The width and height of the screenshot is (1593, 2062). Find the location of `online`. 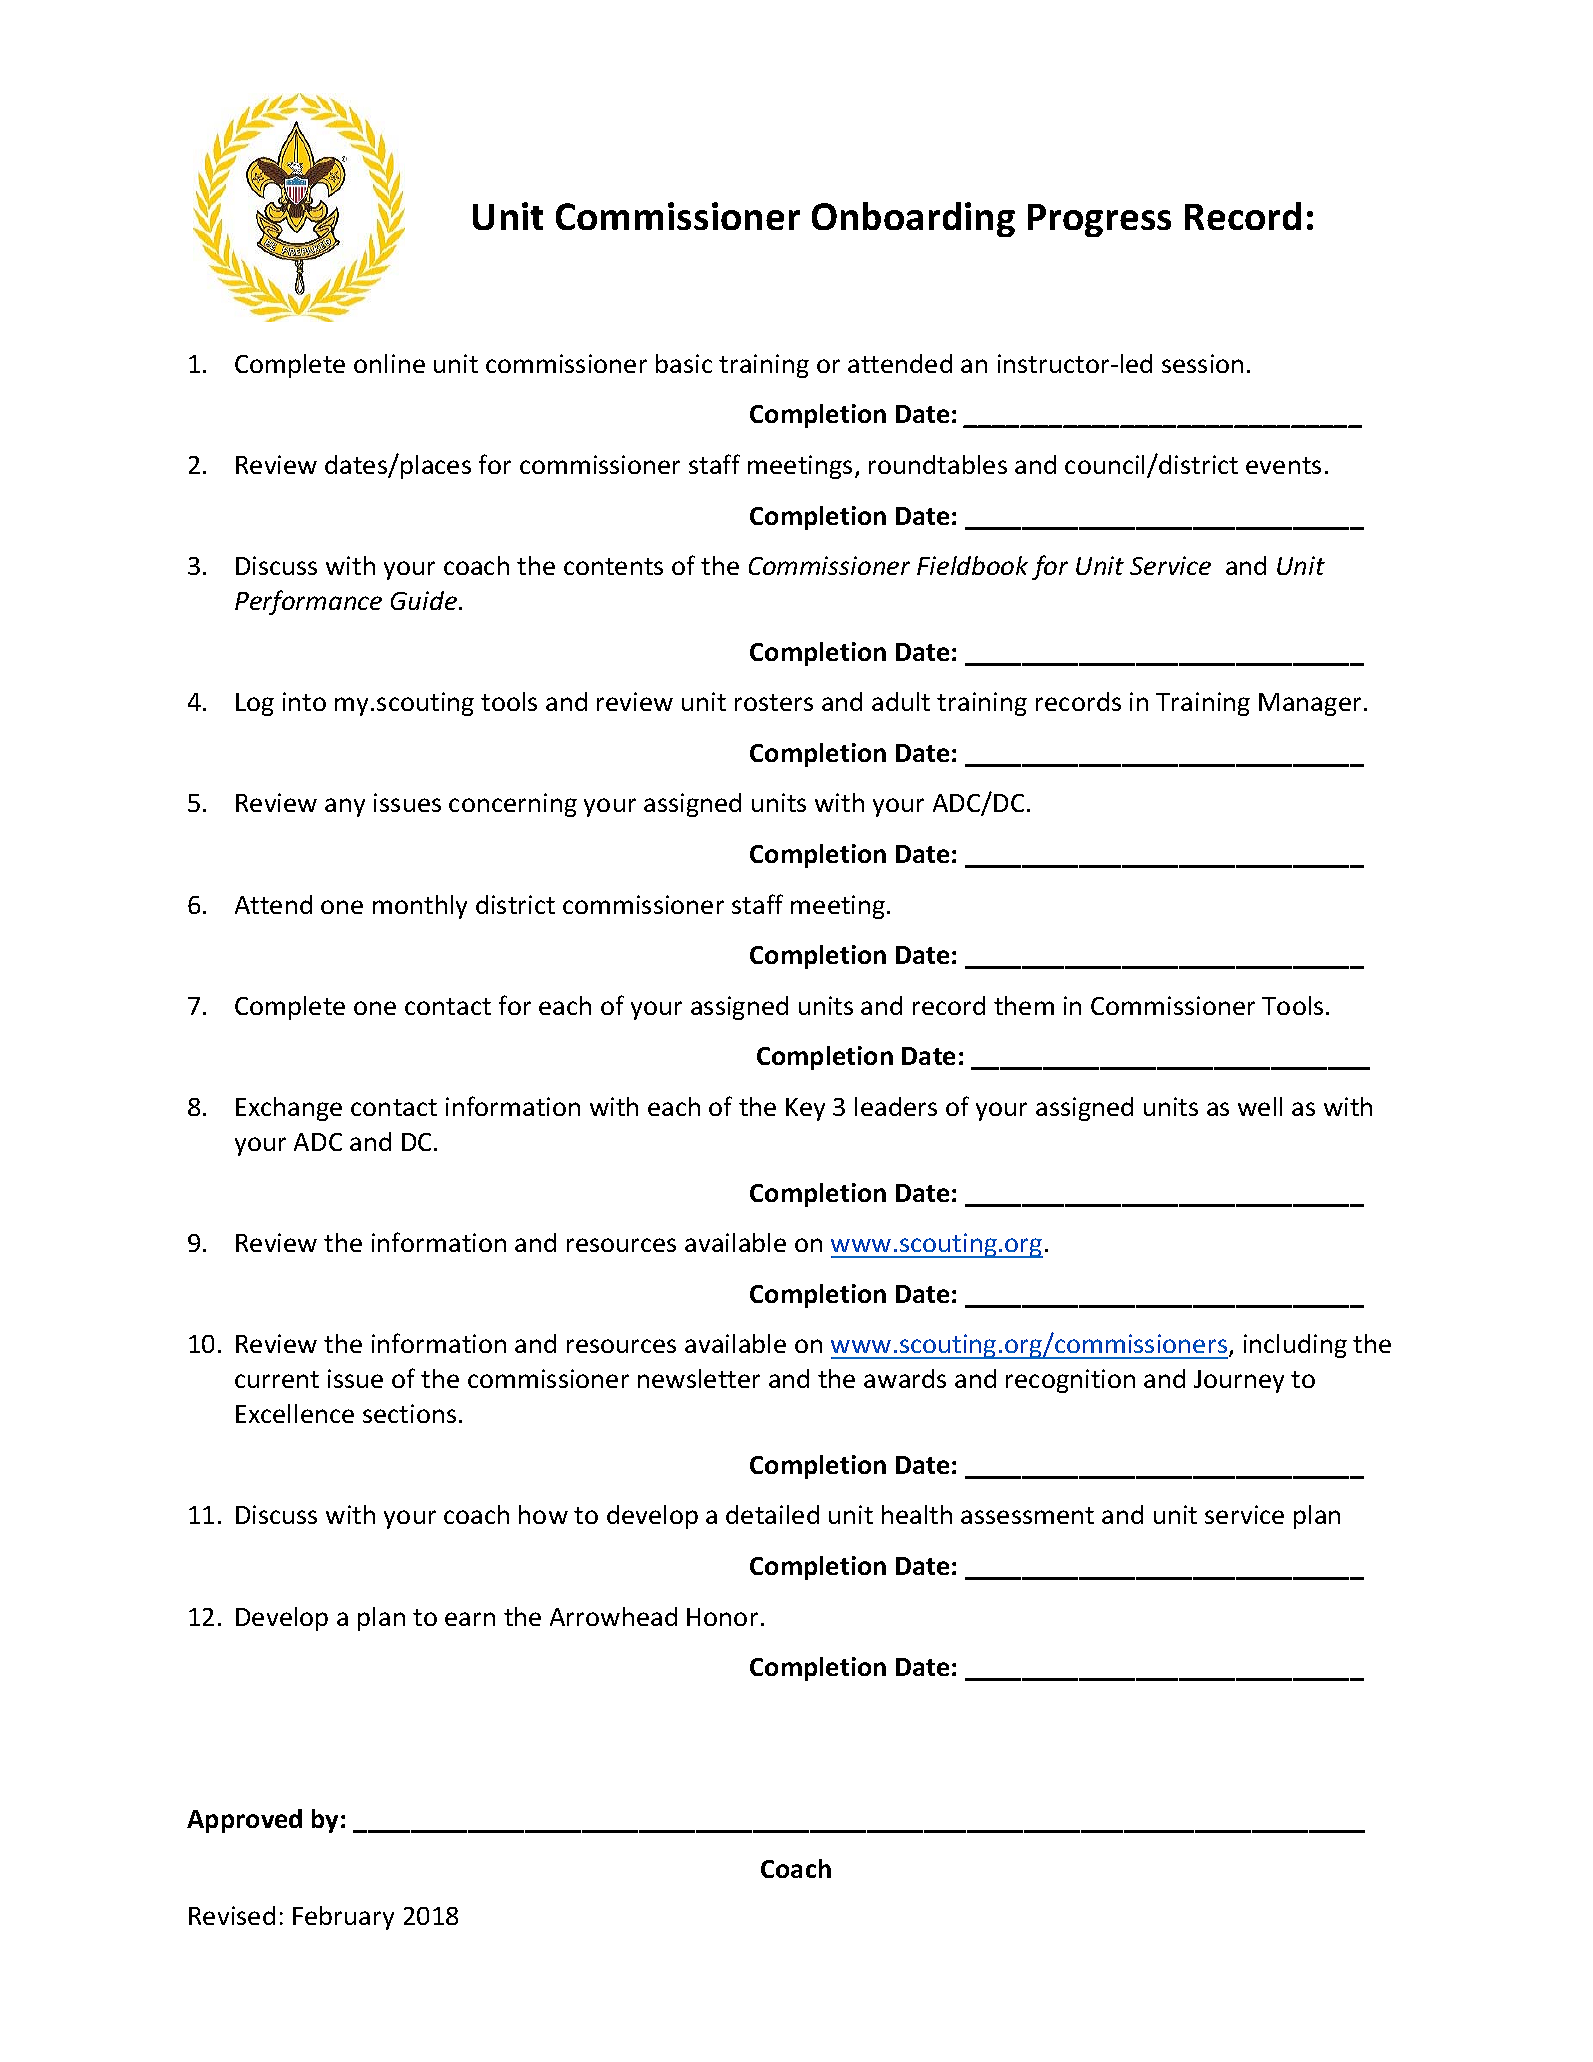

online is located at coordinates (389, 363).
